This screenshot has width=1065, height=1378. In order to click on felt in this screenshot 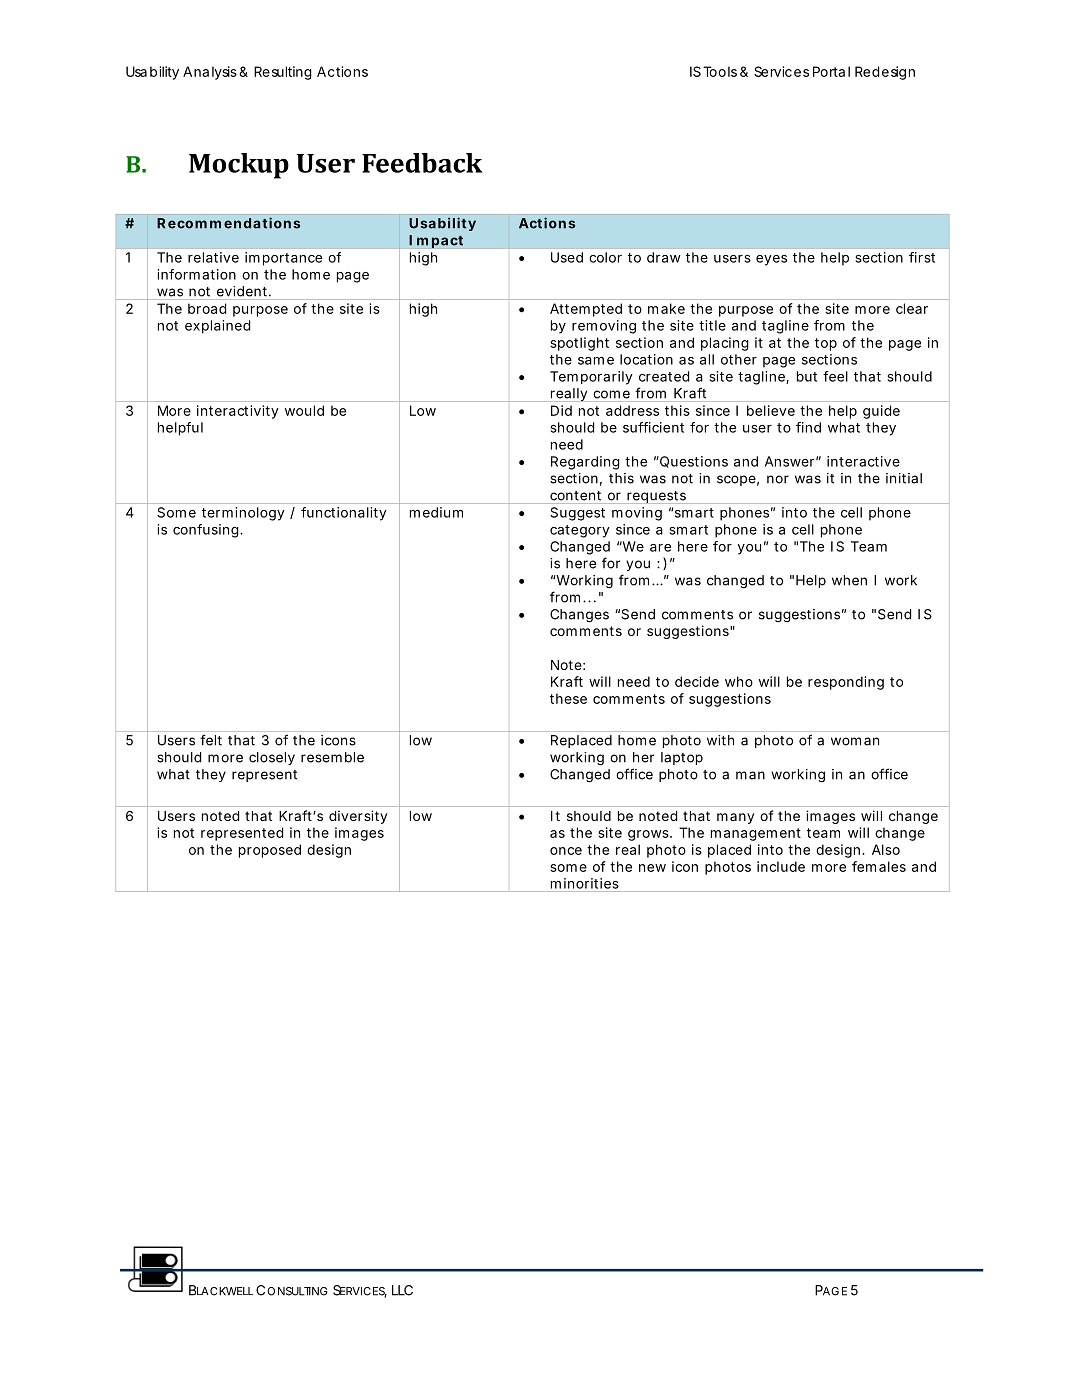, I will do `click(211, 740)`.
